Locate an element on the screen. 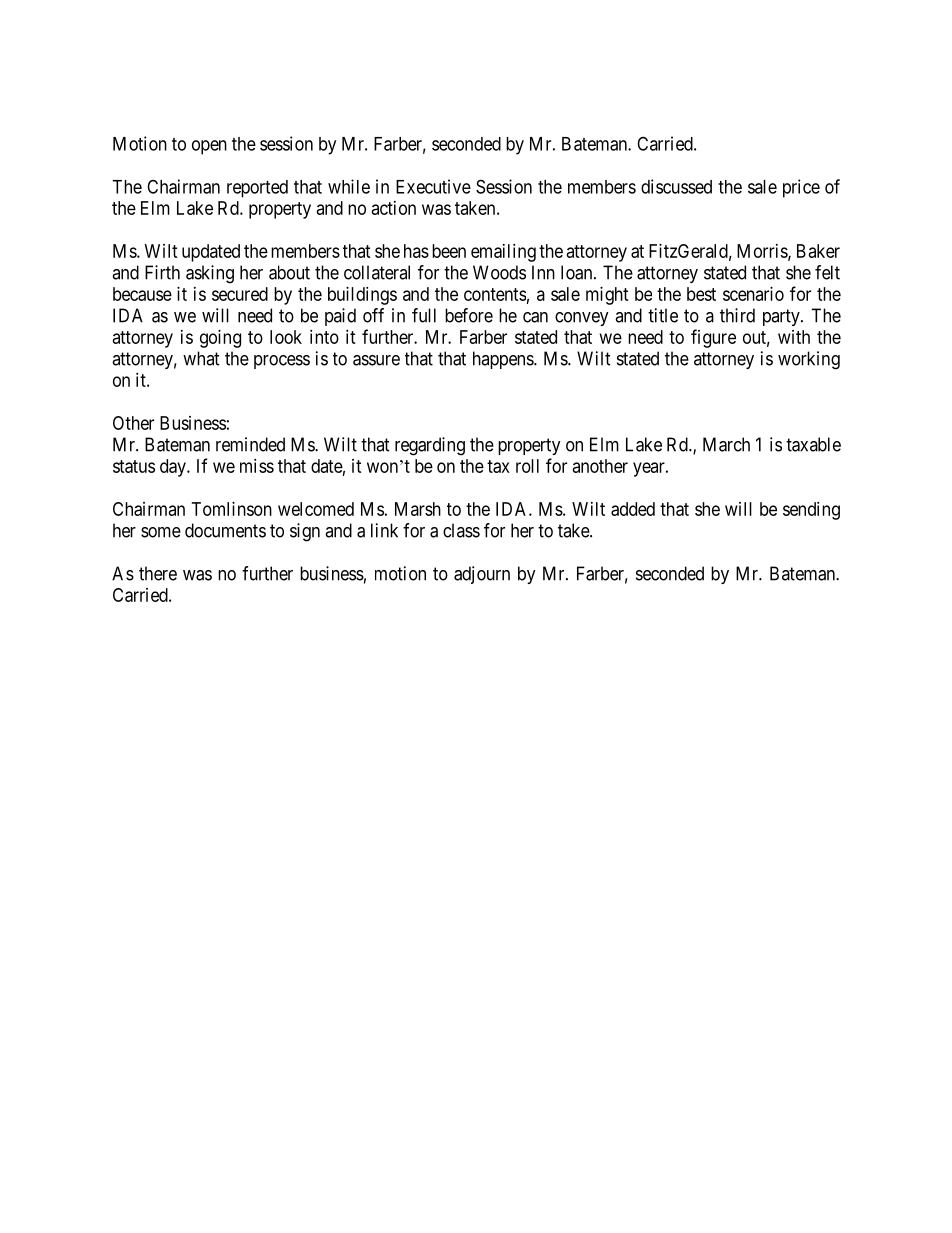 Image resolution: width=952 pixels, height=1233 pixels. there is located at coordinates (158, 573).
